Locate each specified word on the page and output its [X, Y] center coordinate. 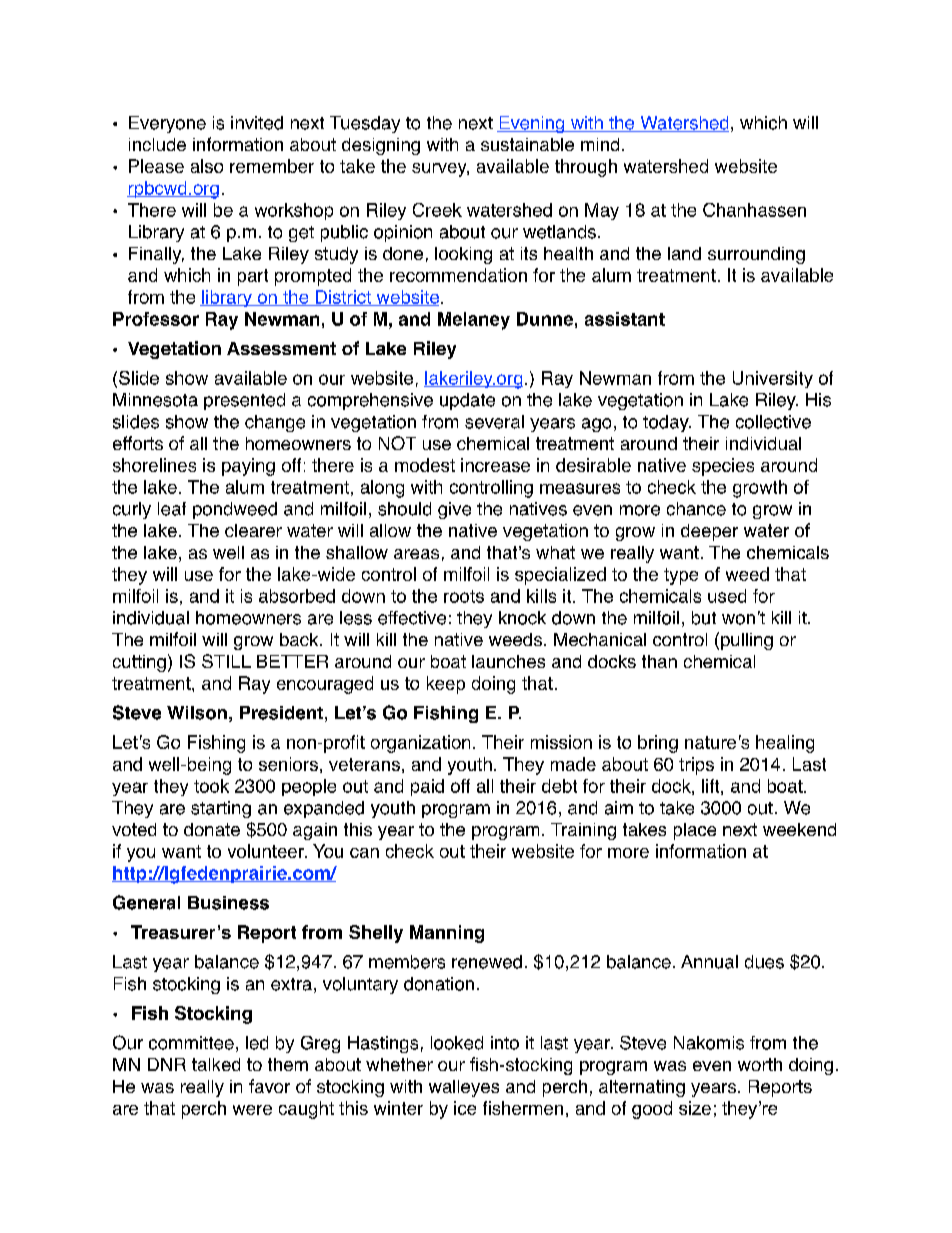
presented [244, 401]
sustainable [527, 144]
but [704, 618]
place [695, 831]
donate [212, 829]
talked [216, 1064]
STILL [226, 661]
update [467, 401]
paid [427, 787]
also [207, 166]
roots [464, 596]
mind [600, 144]
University [773, 379]
